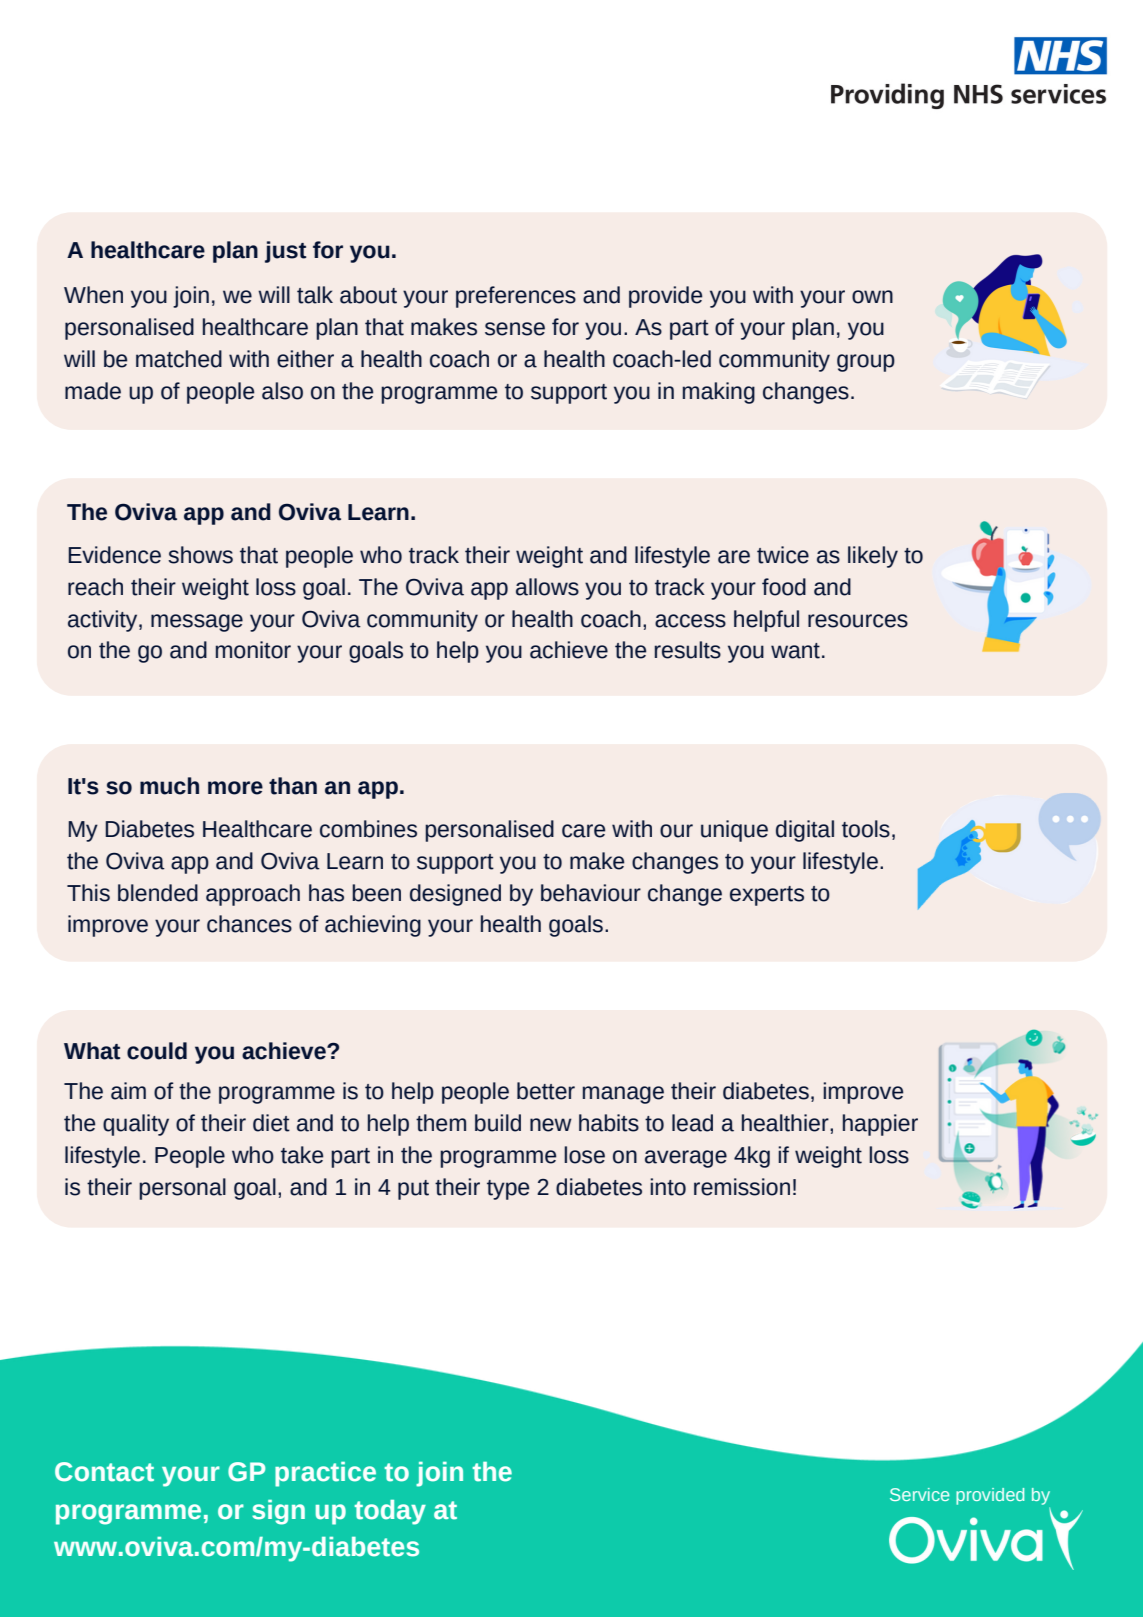 This image has height=1617, width=1143. Describe the element at coordinates (104, 1472) in the image. I see `Contact` at that location.
